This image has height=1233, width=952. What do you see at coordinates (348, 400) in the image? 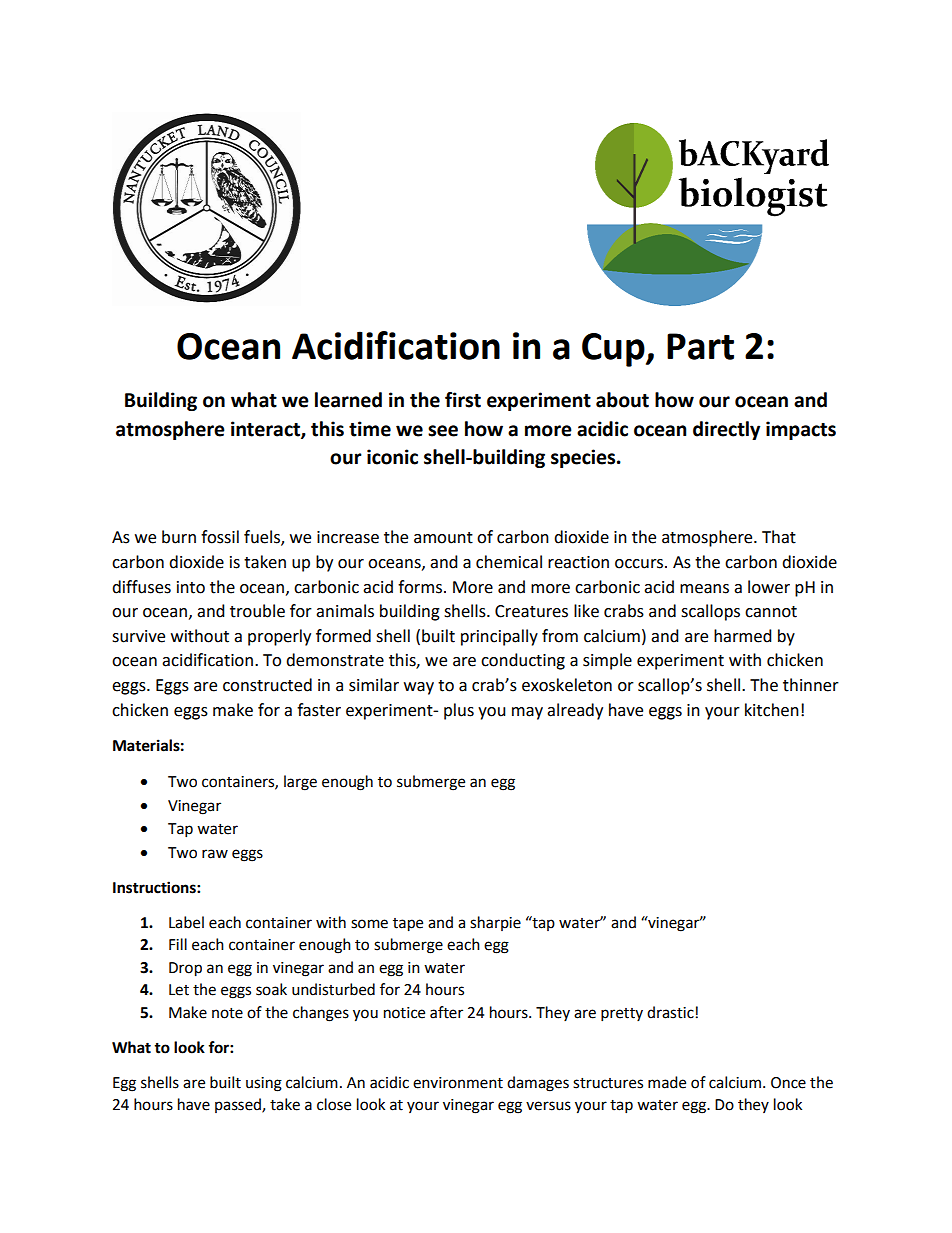
I see `learned` at bounding box center [348, 400].
